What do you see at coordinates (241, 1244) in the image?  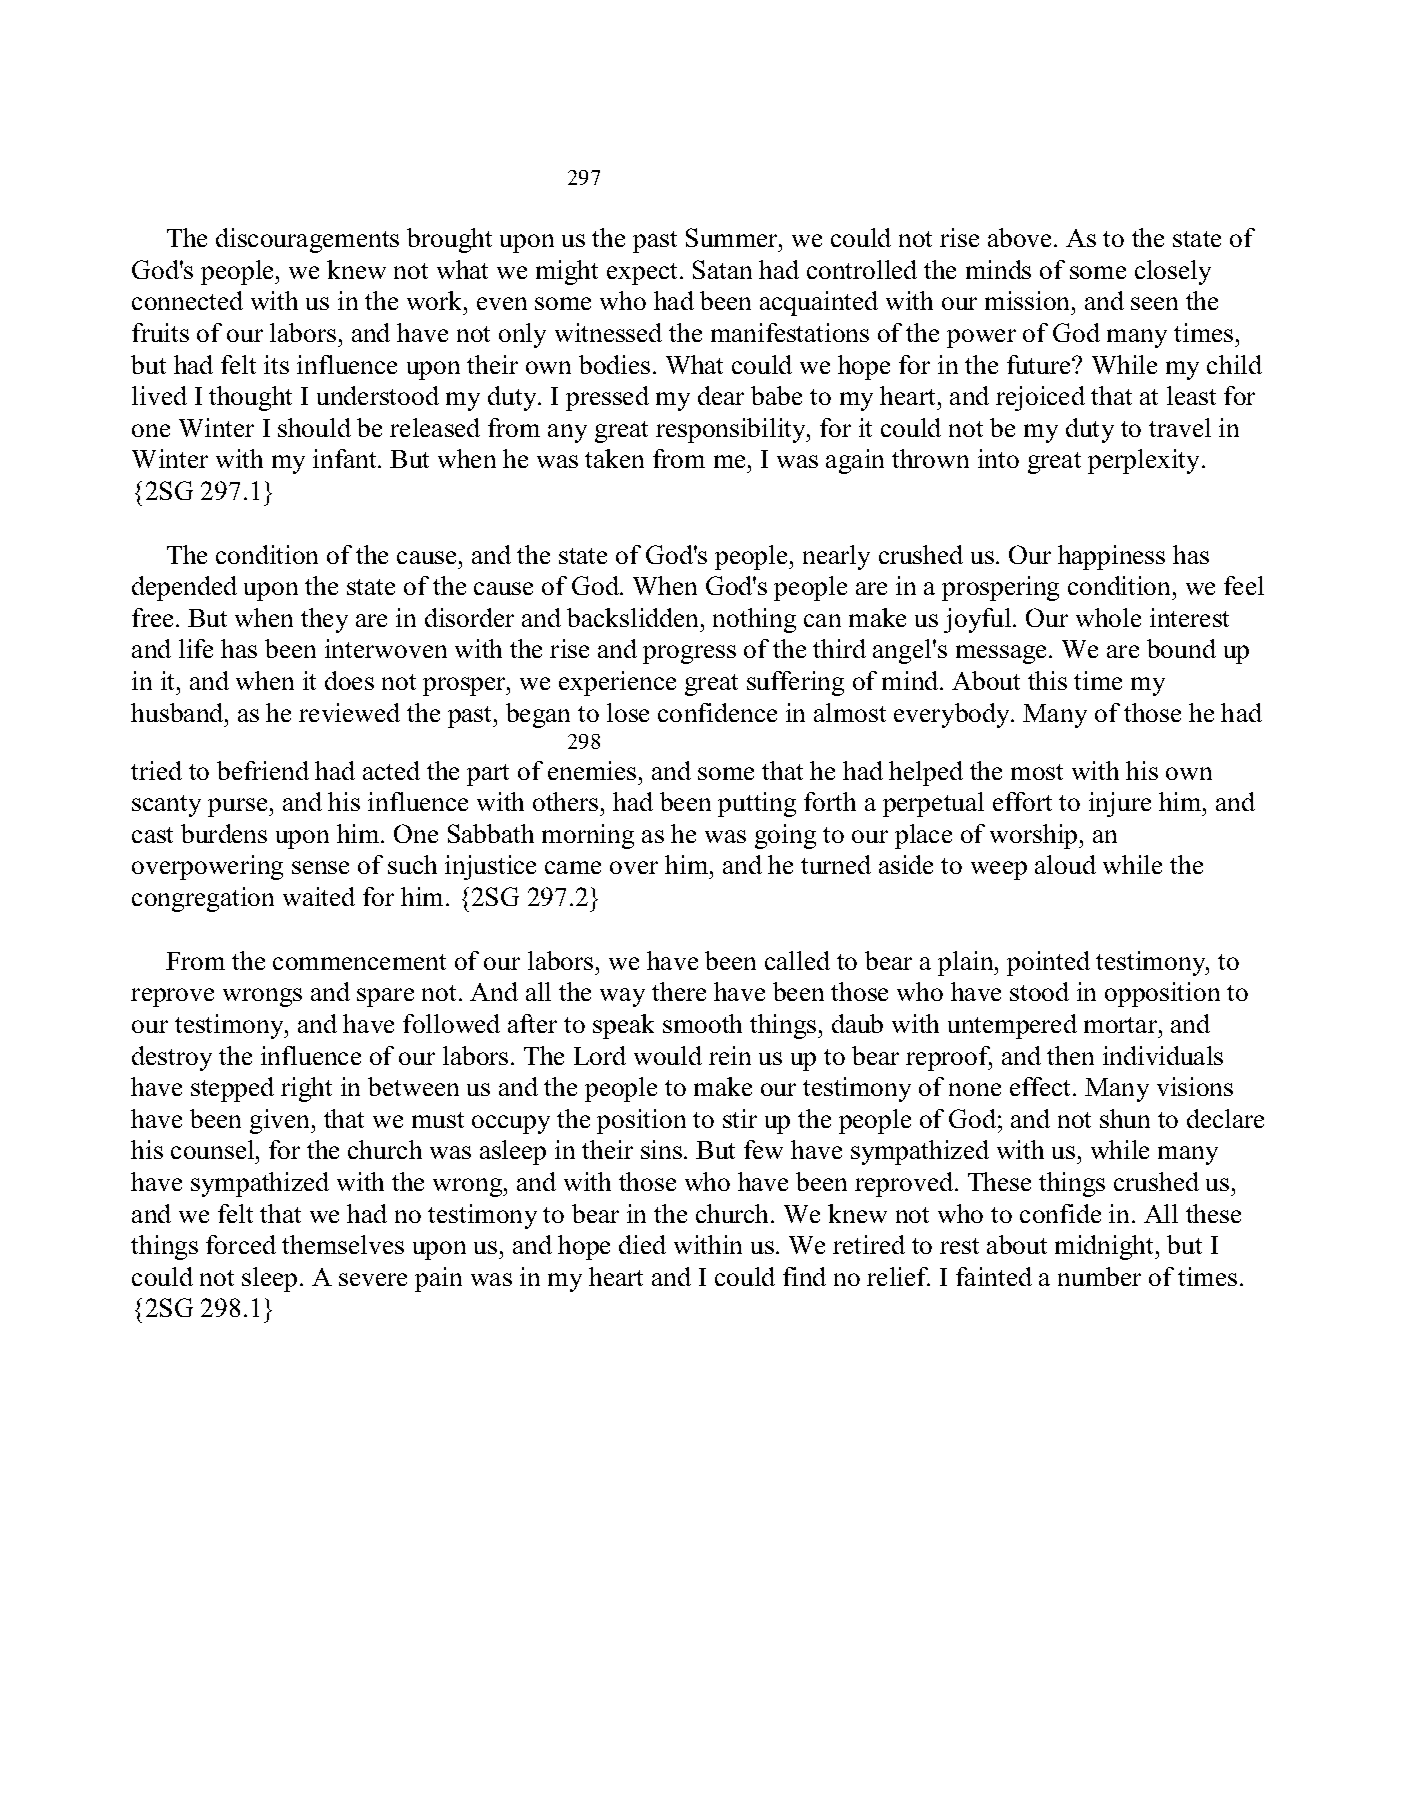 I see `forced` at bounding box center [241, 1244].
